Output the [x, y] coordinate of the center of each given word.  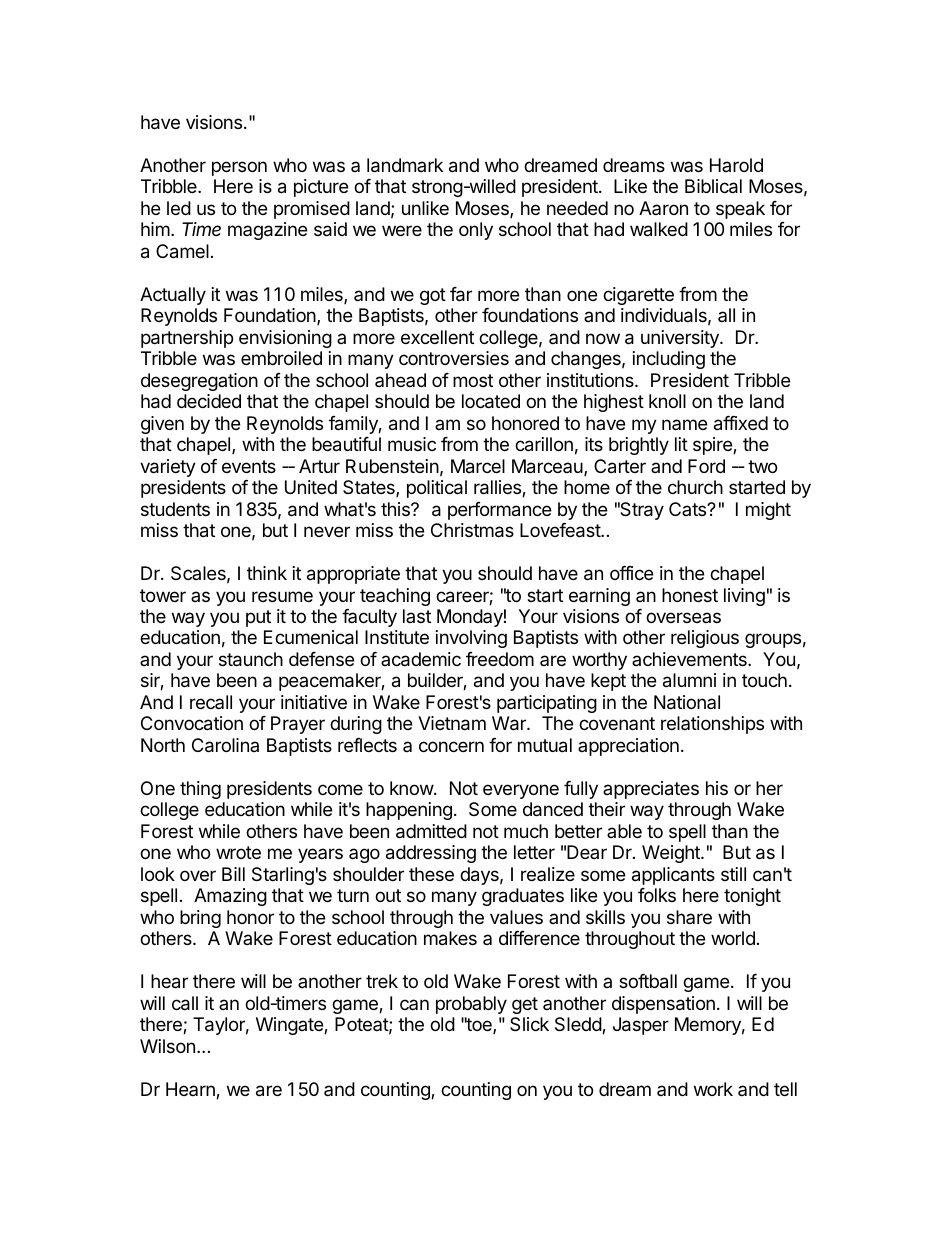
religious [705, 639]
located [491, 401]
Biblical [713, 186]
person [239, 168]
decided [209, 401]
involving [471, 639]
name [684, 424]
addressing [431, 854]
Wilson [167, 1046]
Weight [672, 854]
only [476, 231]
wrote [238, 852]
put [258, 618]
